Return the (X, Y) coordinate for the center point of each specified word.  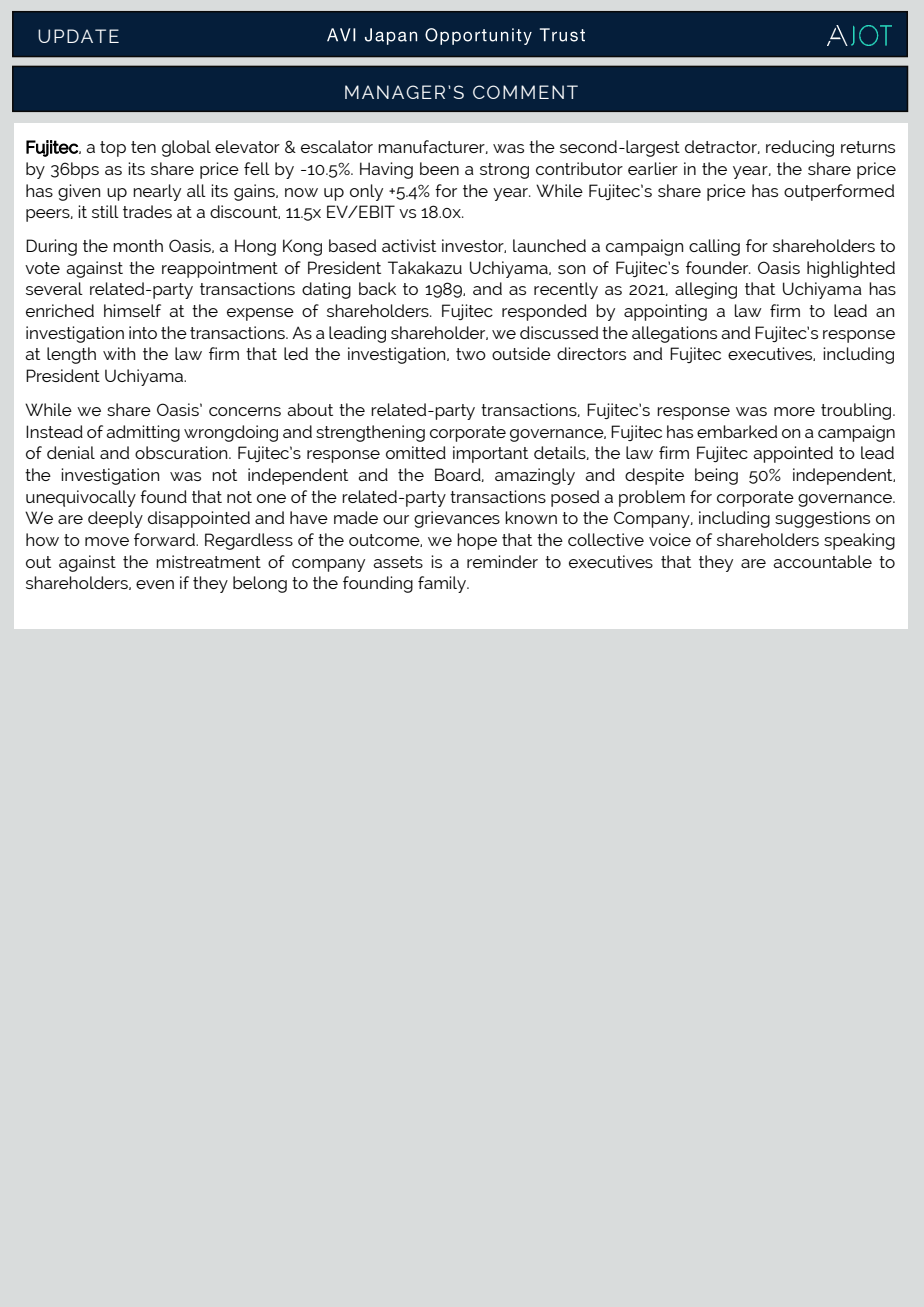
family (443, 584)
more (794, 411)
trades (147, 211)
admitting (143, 433)
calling (714, 247)
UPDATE (78, 36)
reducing (800, 148)
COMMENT (525, 92)
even (155, 584)
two (471, 354)
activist (409, 245)
